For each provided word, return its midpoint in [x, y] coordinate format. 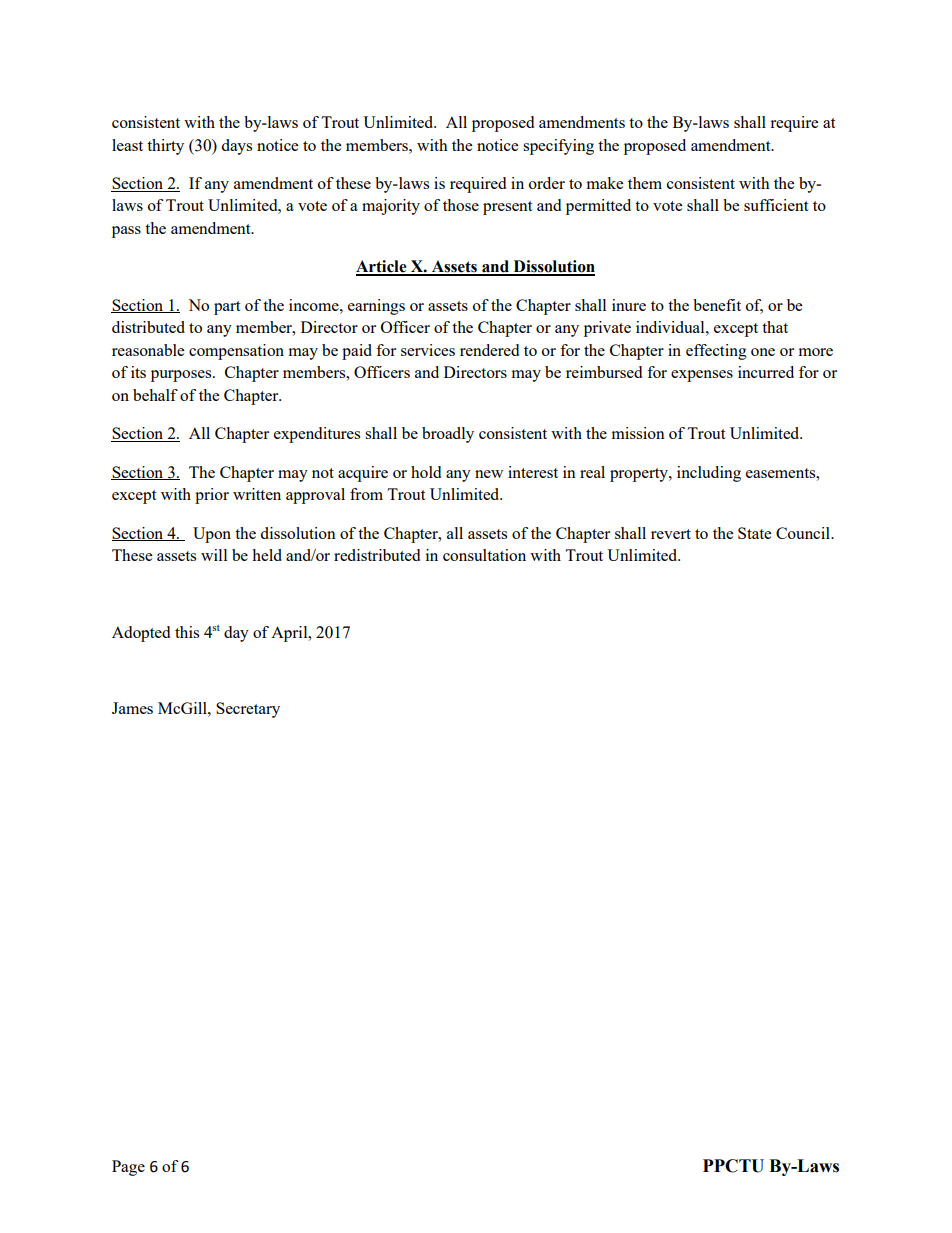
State [754, 533]
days [236, 147]
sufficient [776, 205]
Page [128, 1168]
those [461, 205]
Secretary [248, 710]
